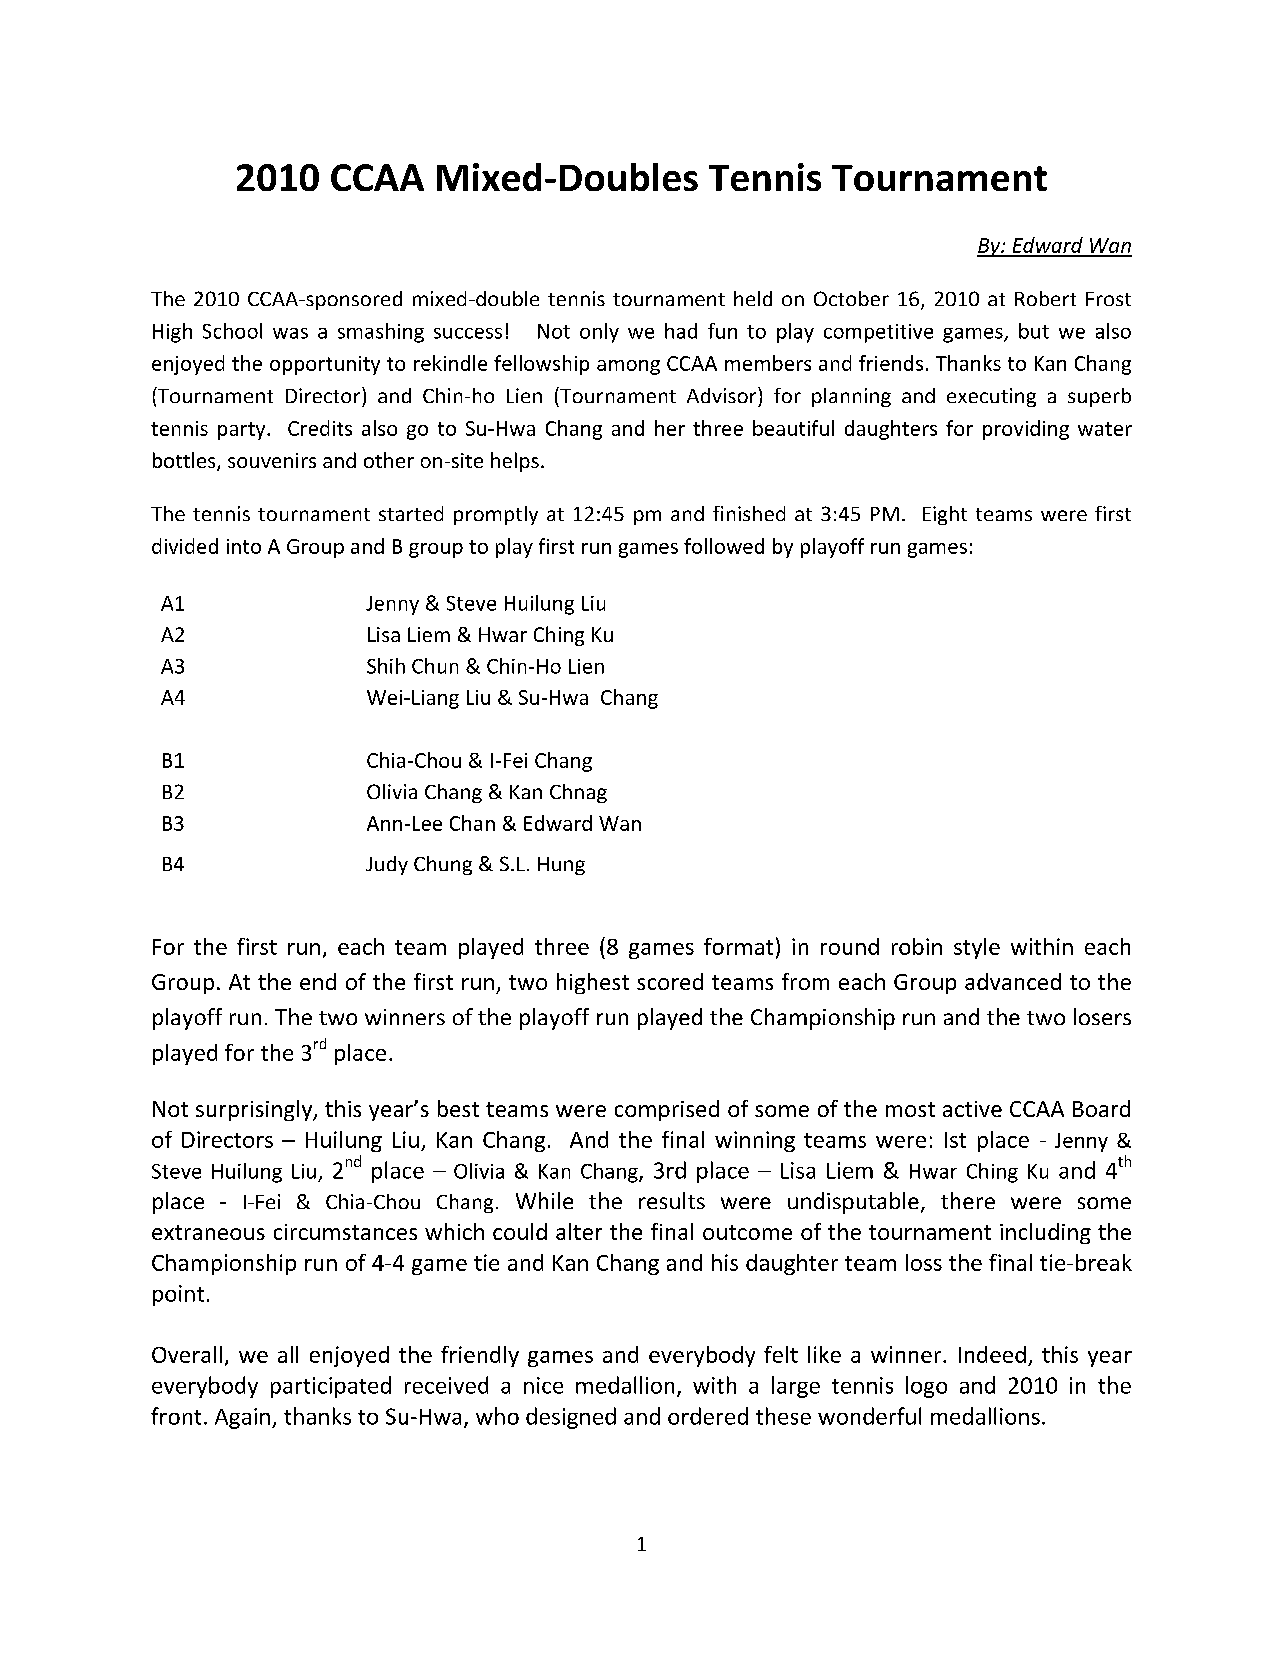 The height and width of the document is (1661, 1283). What do you see at coordinates (945, 515) in the document?
I see `Eight` at bounding box center [945, 515].
